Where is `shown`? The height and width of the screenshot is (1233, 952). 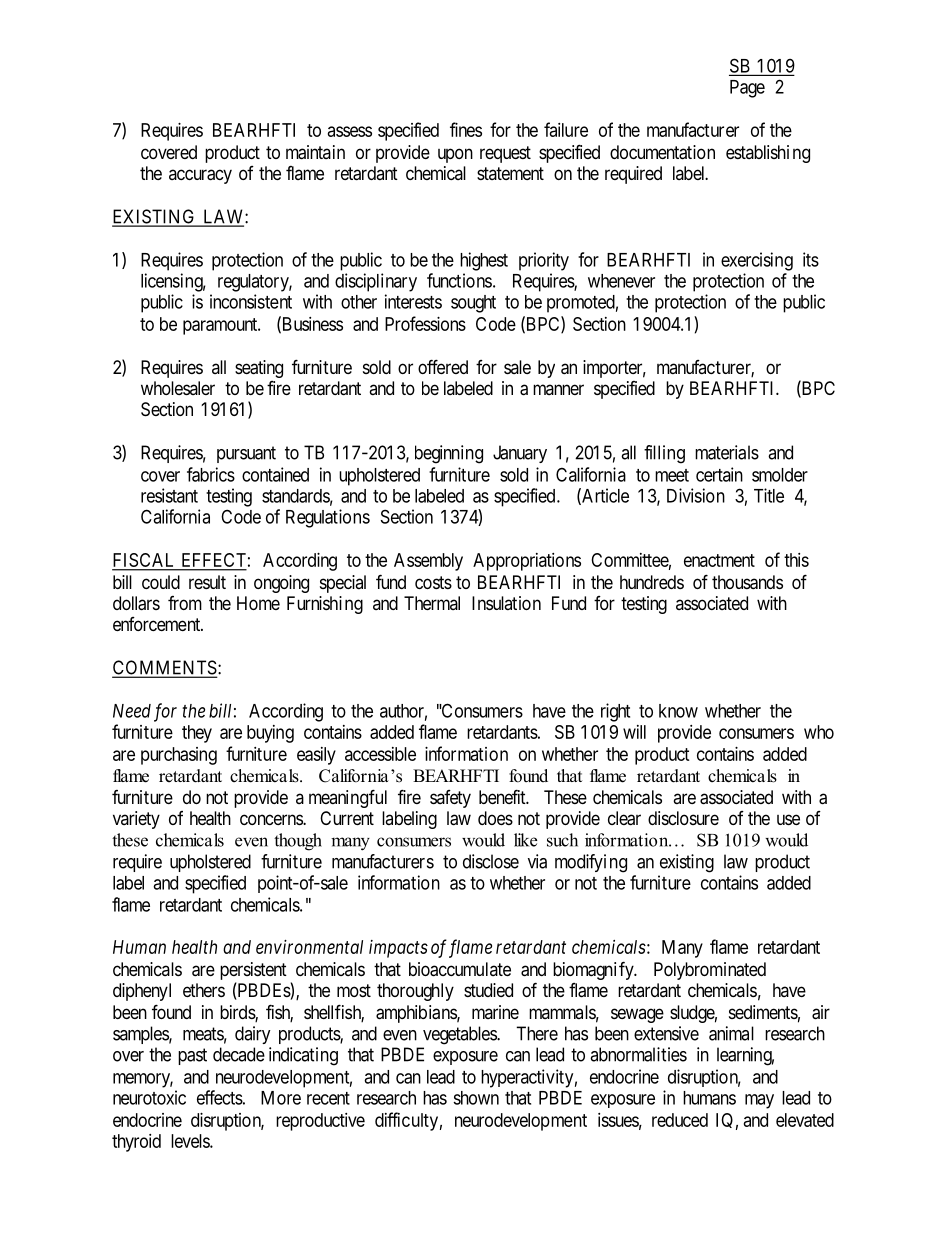
shown is located at coordinates (476, 1098).
